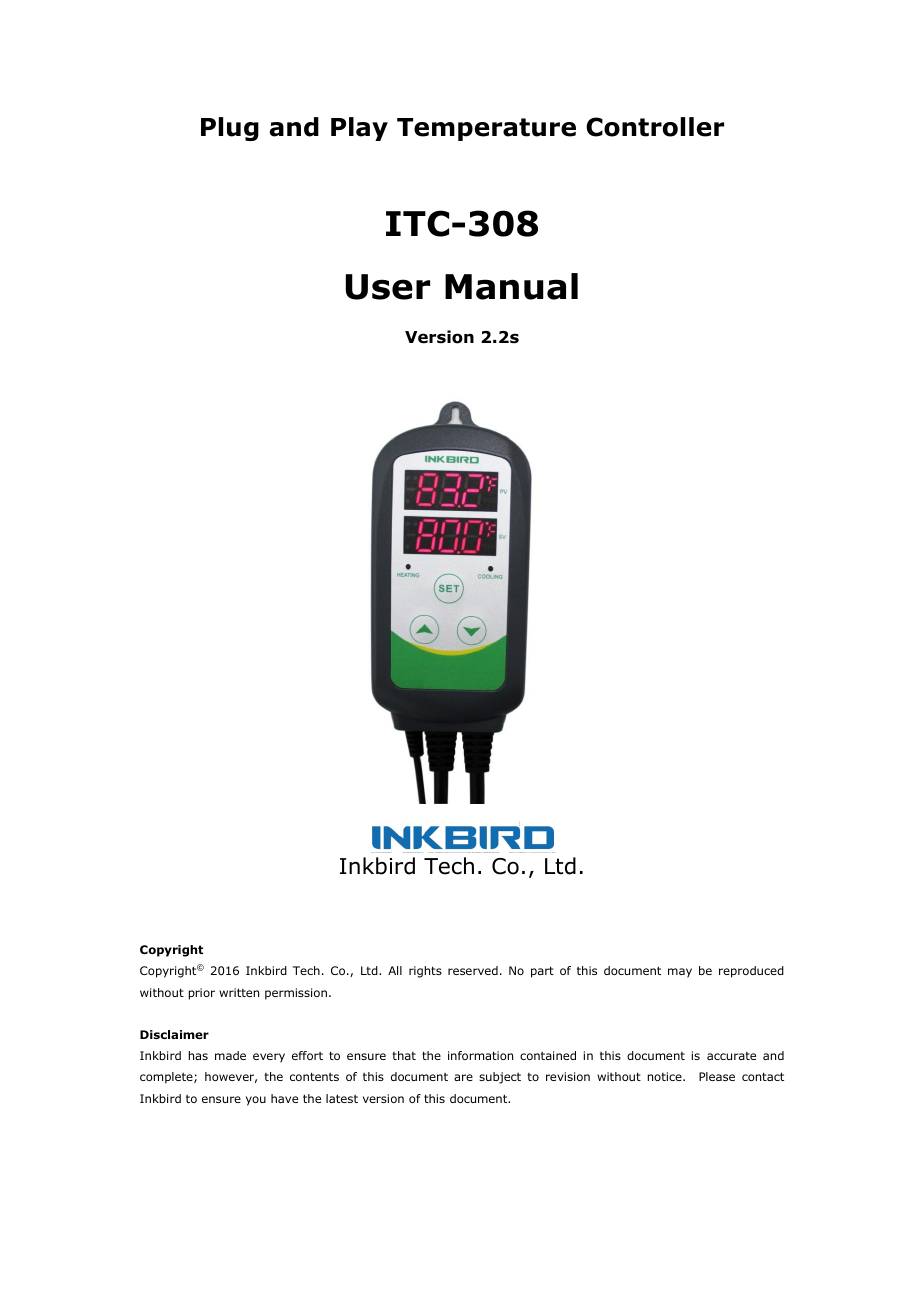  What do you see at coordinates (239, 992) in the screenshot?
I see `written` at bounding box center [239, 992].
